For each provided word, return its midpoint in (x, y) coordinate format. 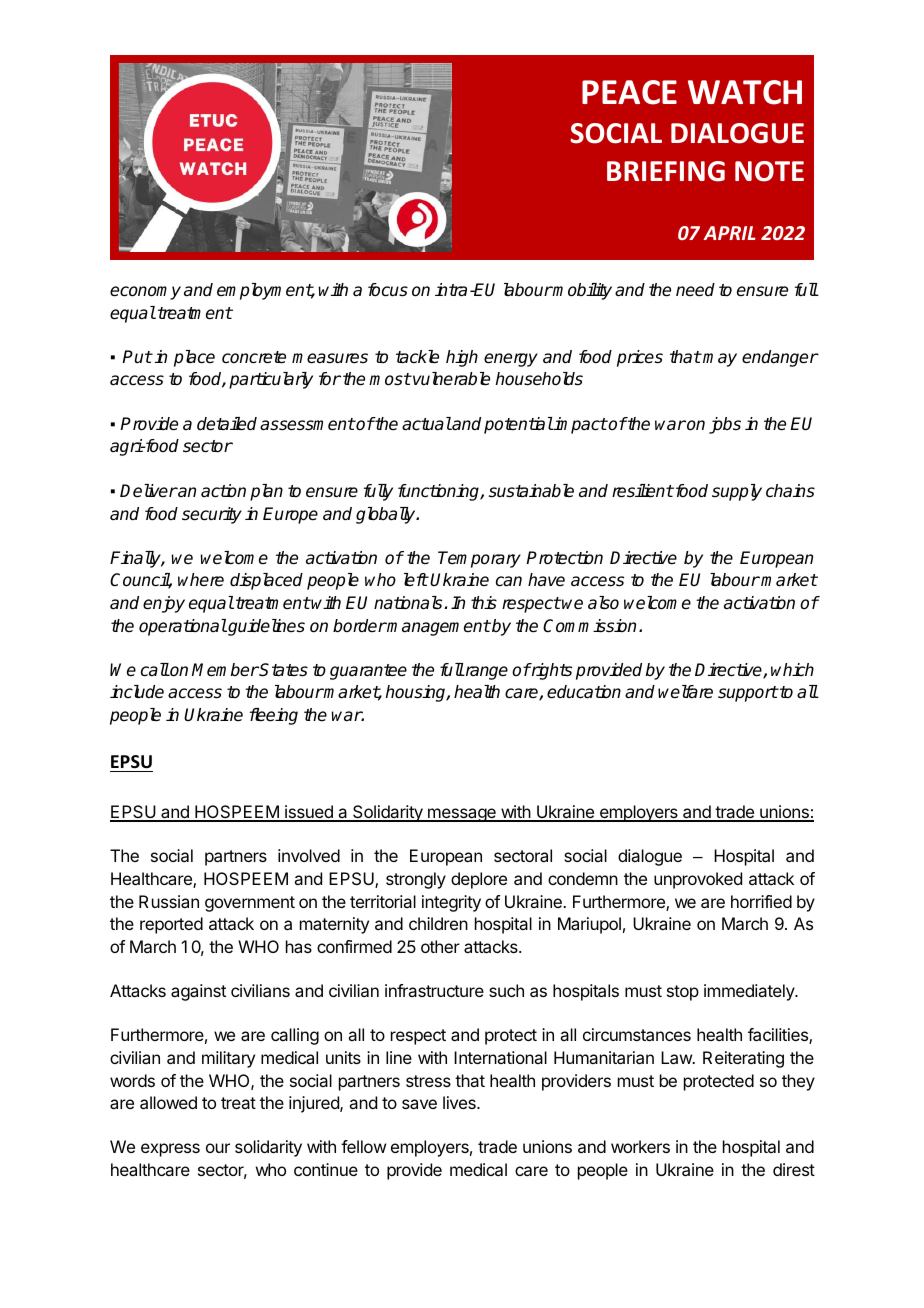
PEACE (629, 92)
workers (640, 1146)
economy (145, 293)
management (438, 628)
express (170, 1150)
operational (183, 627)
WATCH (745, 92)
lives (460, 1102)
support (748, 694)
